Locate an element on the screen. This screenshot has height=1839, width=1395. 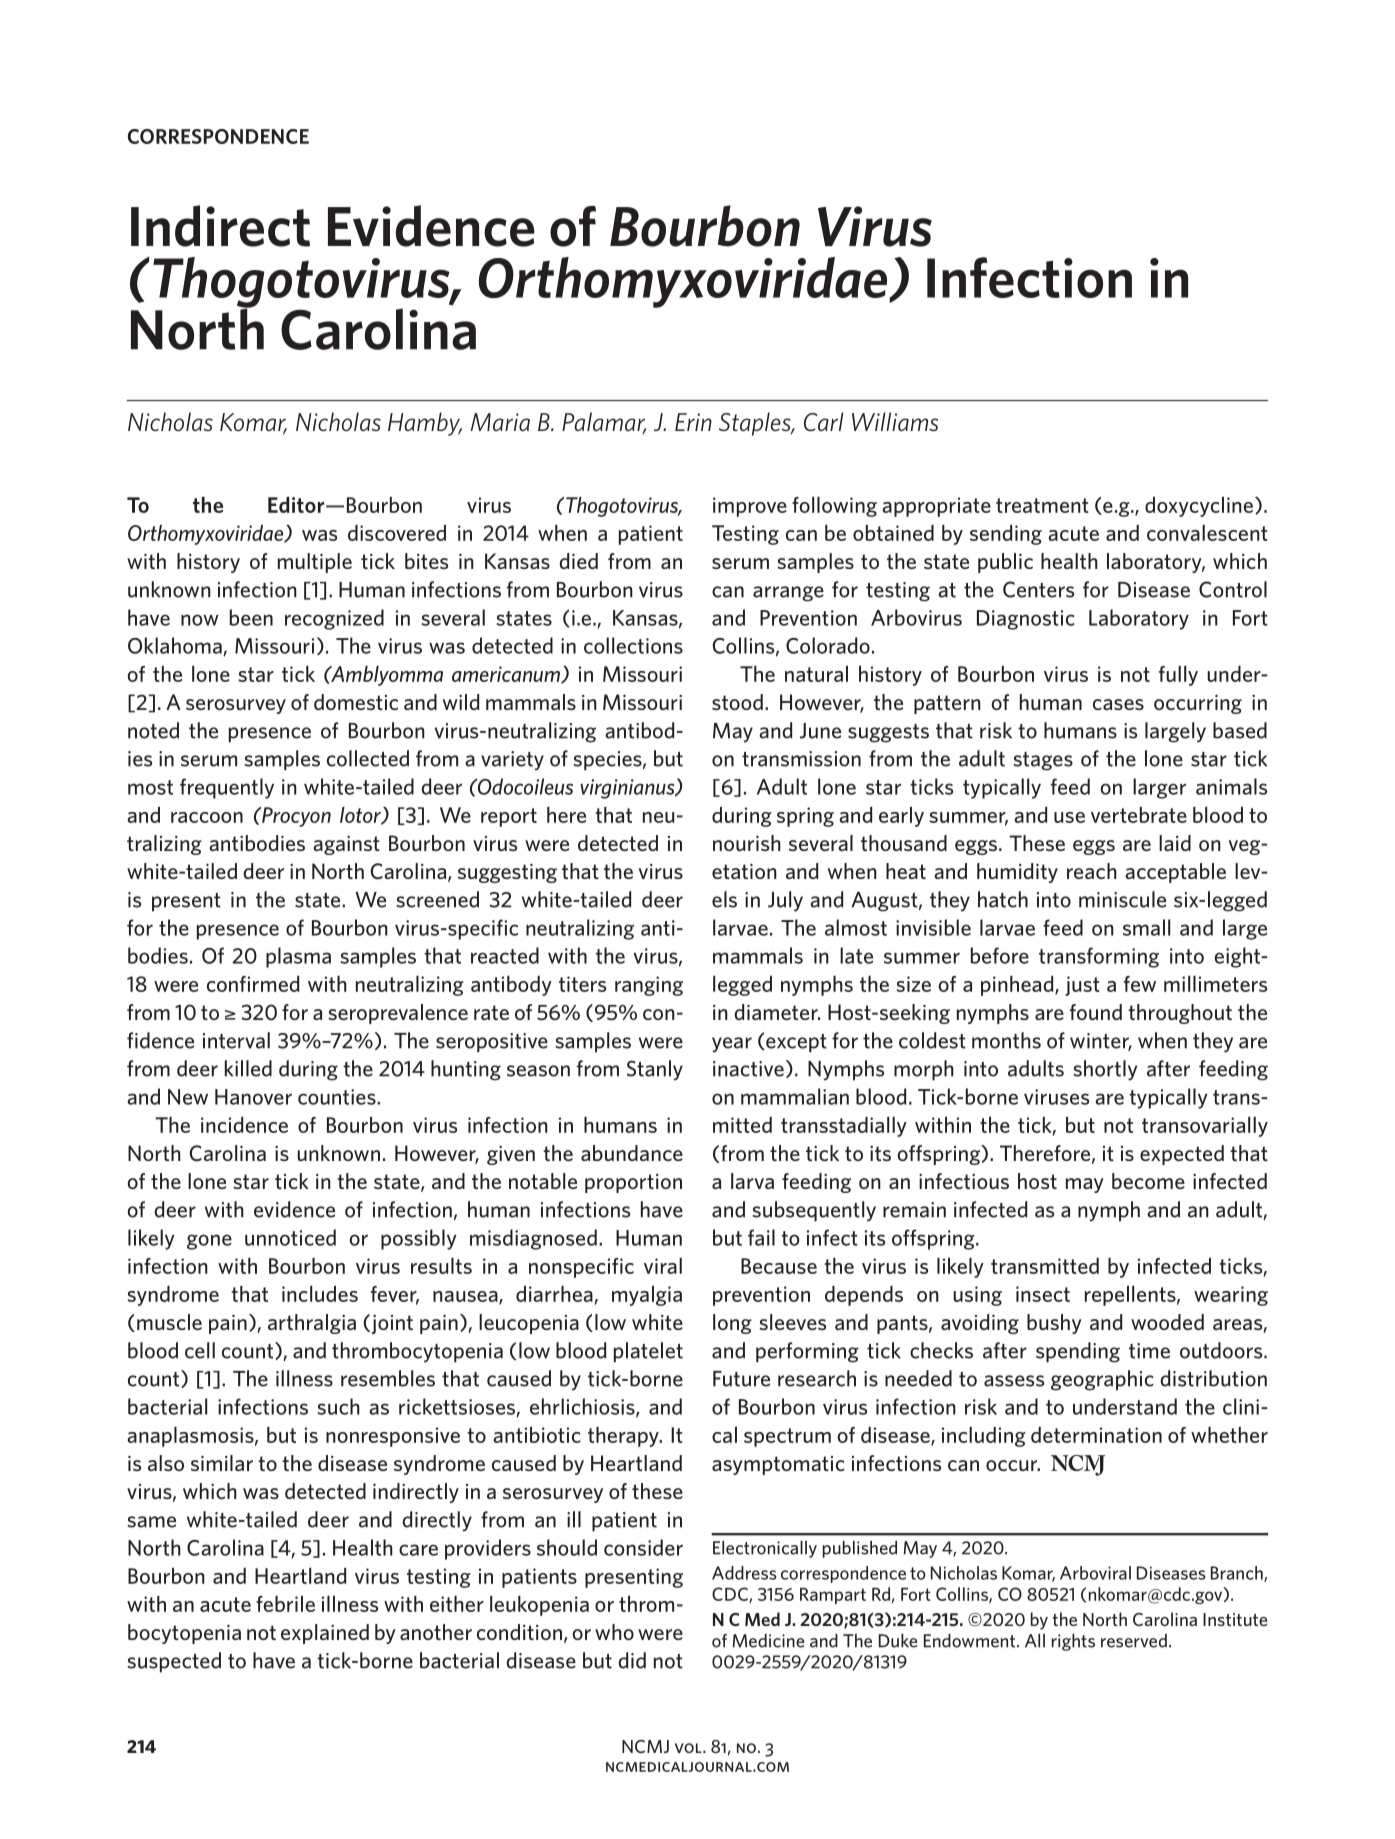
explained is located at coordinates (325, 1634).
